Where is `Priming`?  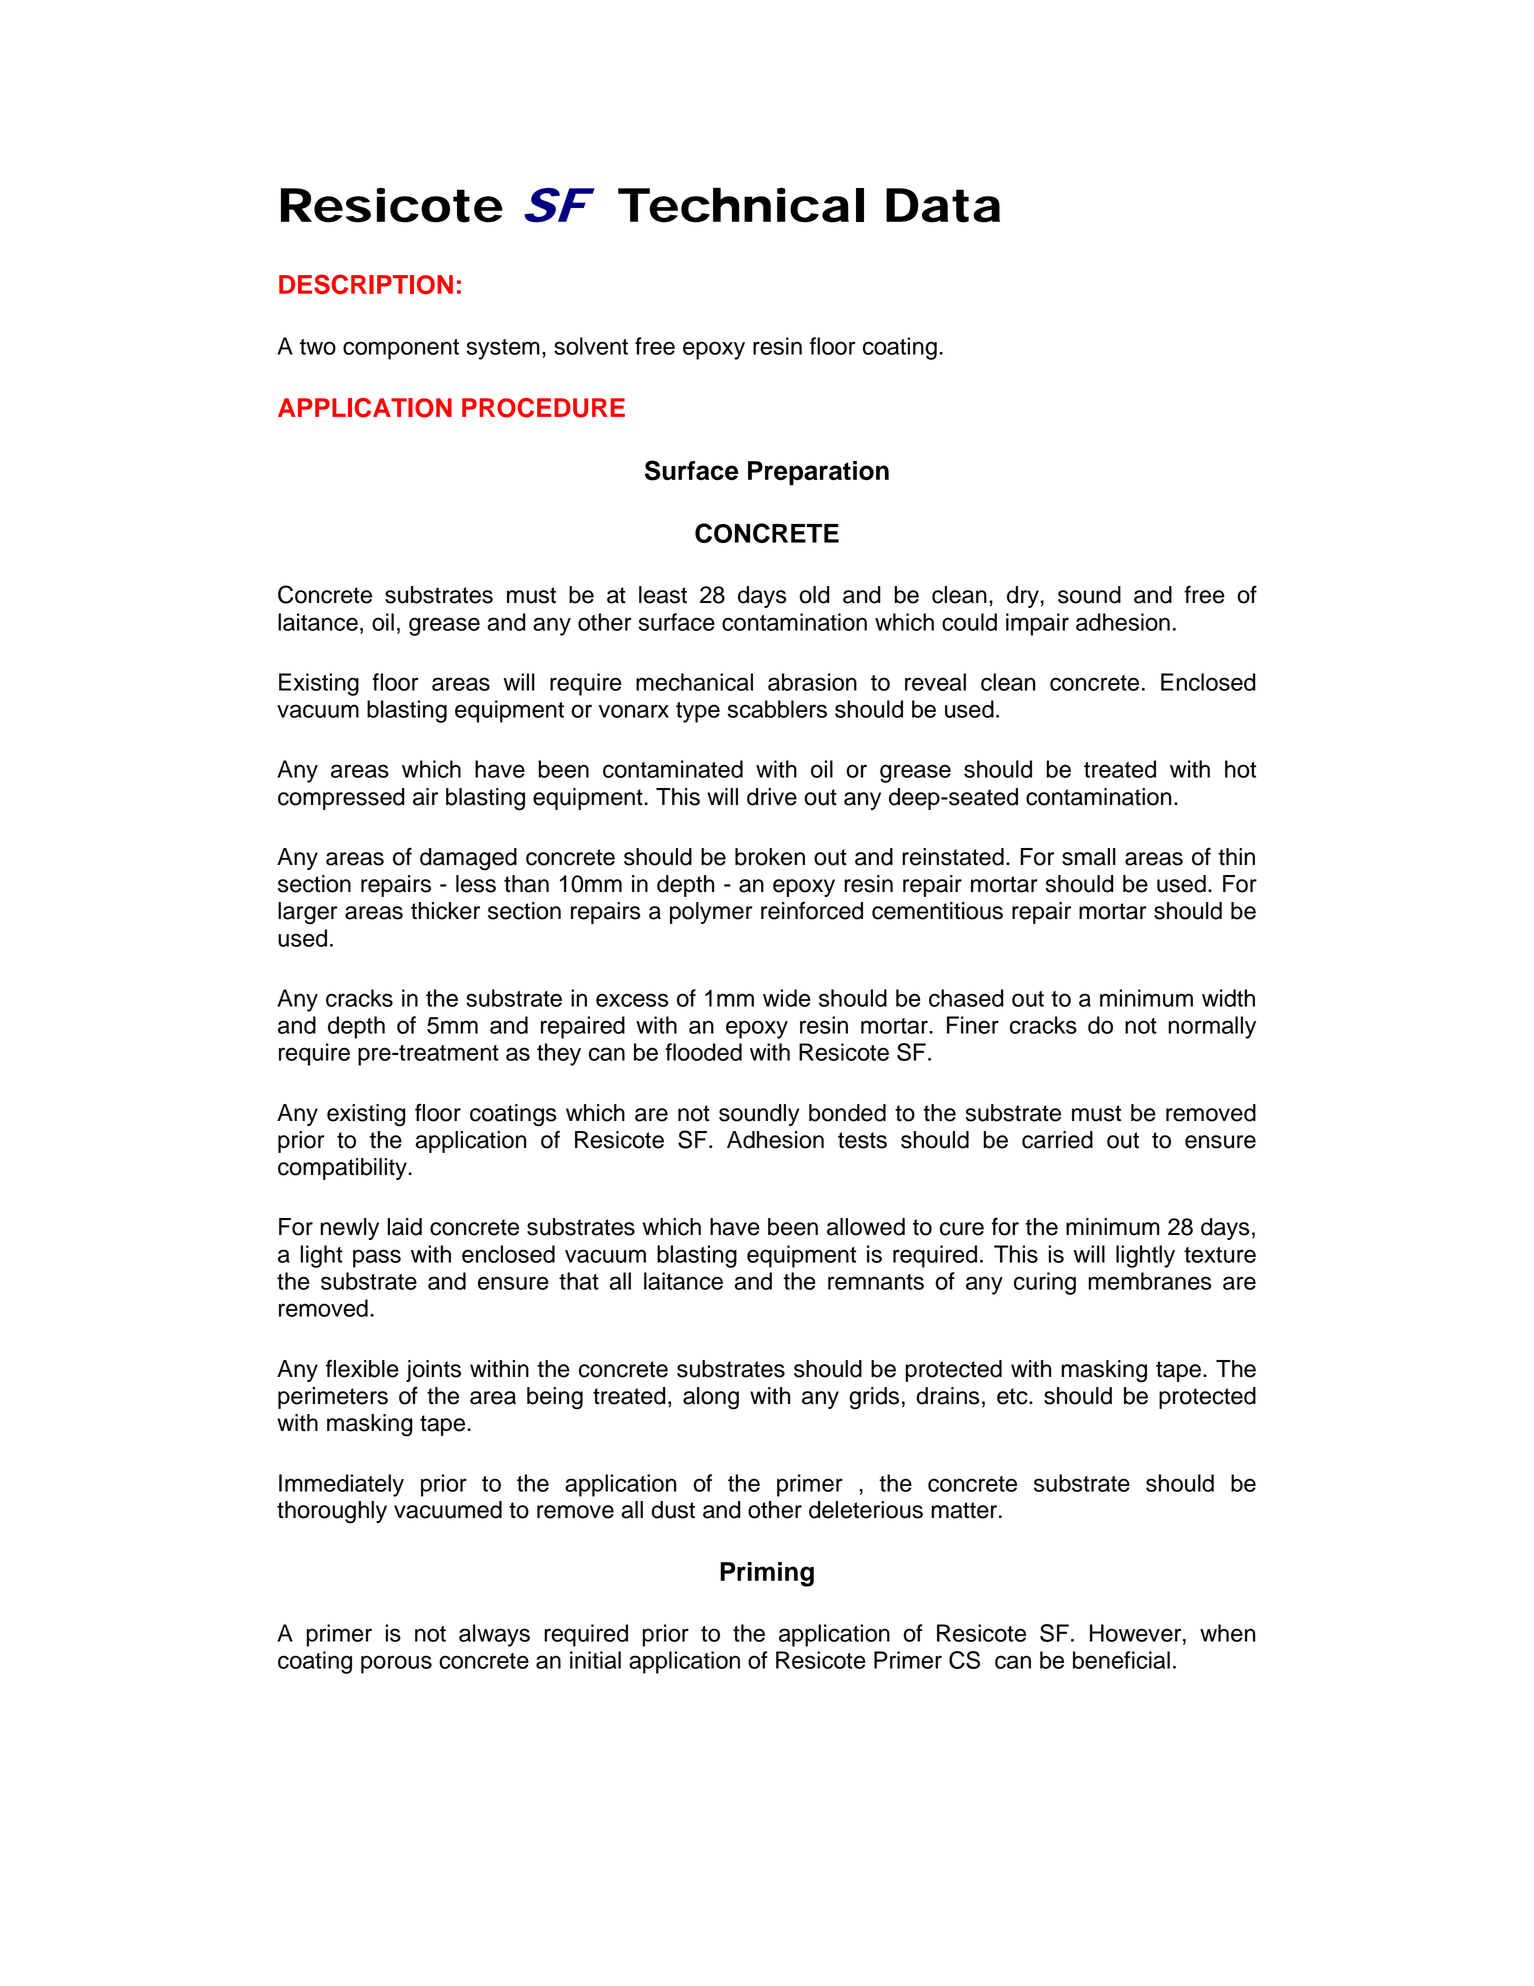
Priming is located at coordinates (767, 1574).
